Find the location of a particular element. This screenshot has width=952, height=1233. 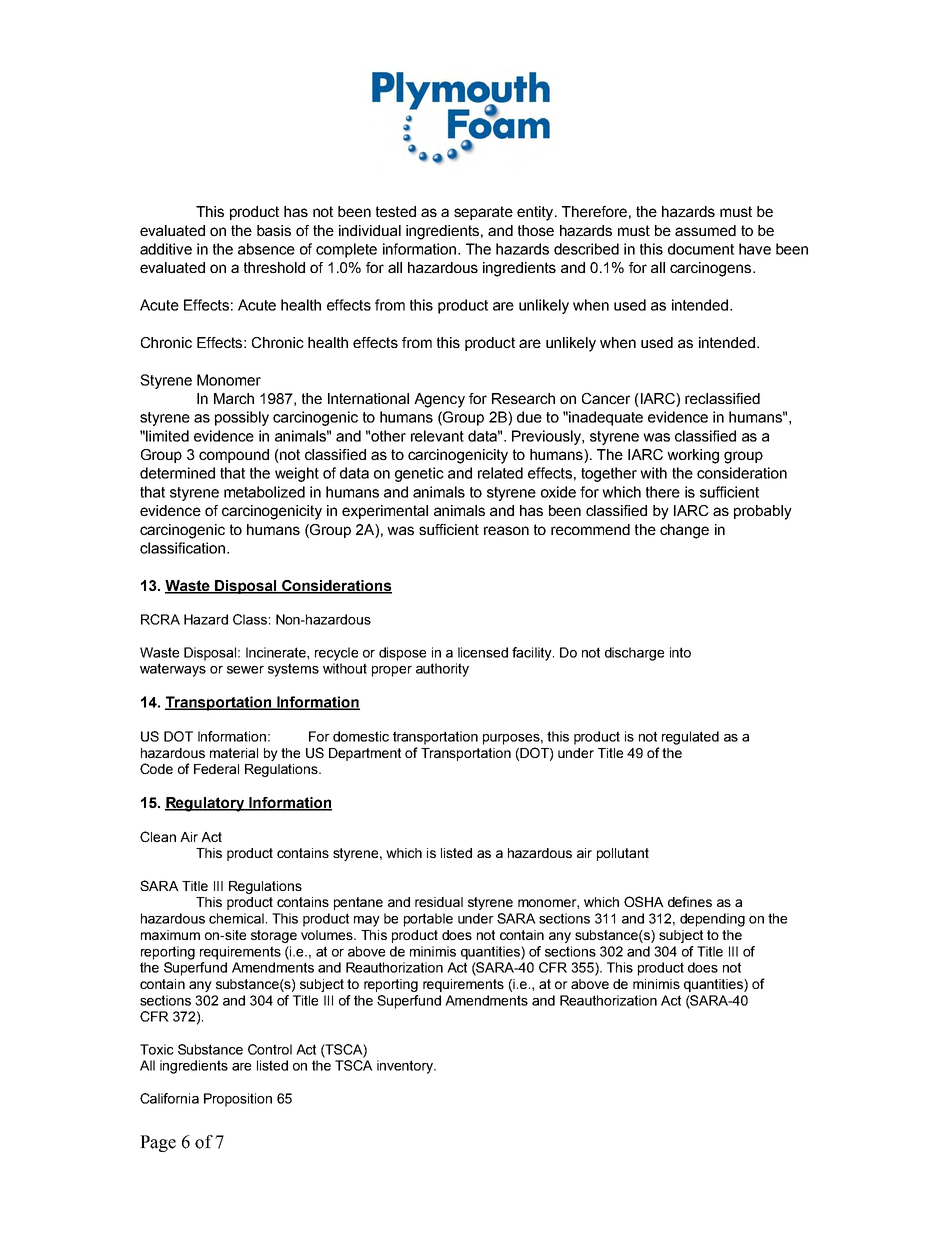

working is located at coordinates (693, 456).
